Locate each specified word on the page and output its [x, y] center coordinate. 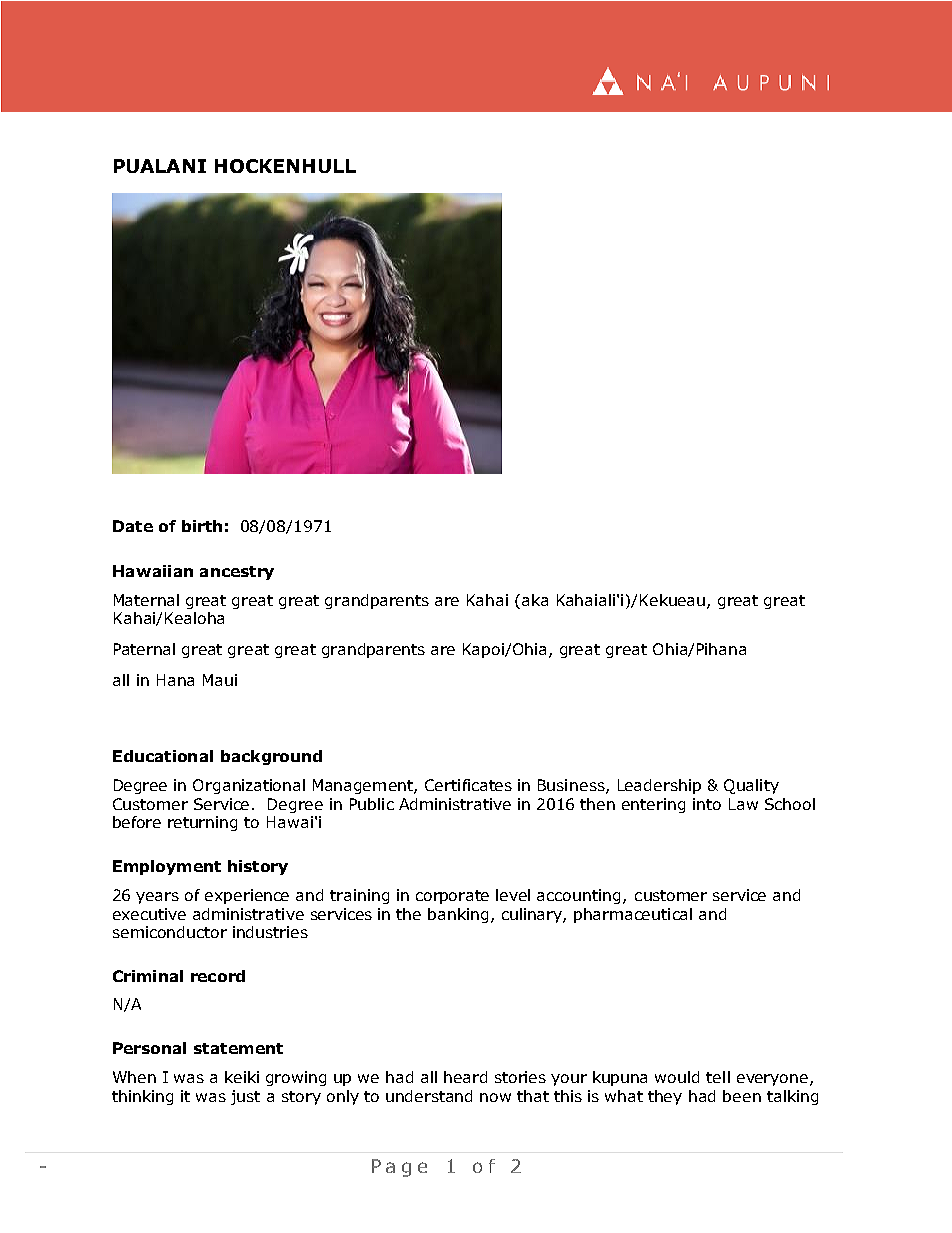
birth [202, 526]
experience [247, 896]
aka [535, 600]
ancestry [237, 573]
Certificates [468, 785]
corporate [452, 897]
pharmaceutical [633, 915]
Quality [751, 786]
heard [465, 1077]
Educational [163, 756]
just [245, 1097]
